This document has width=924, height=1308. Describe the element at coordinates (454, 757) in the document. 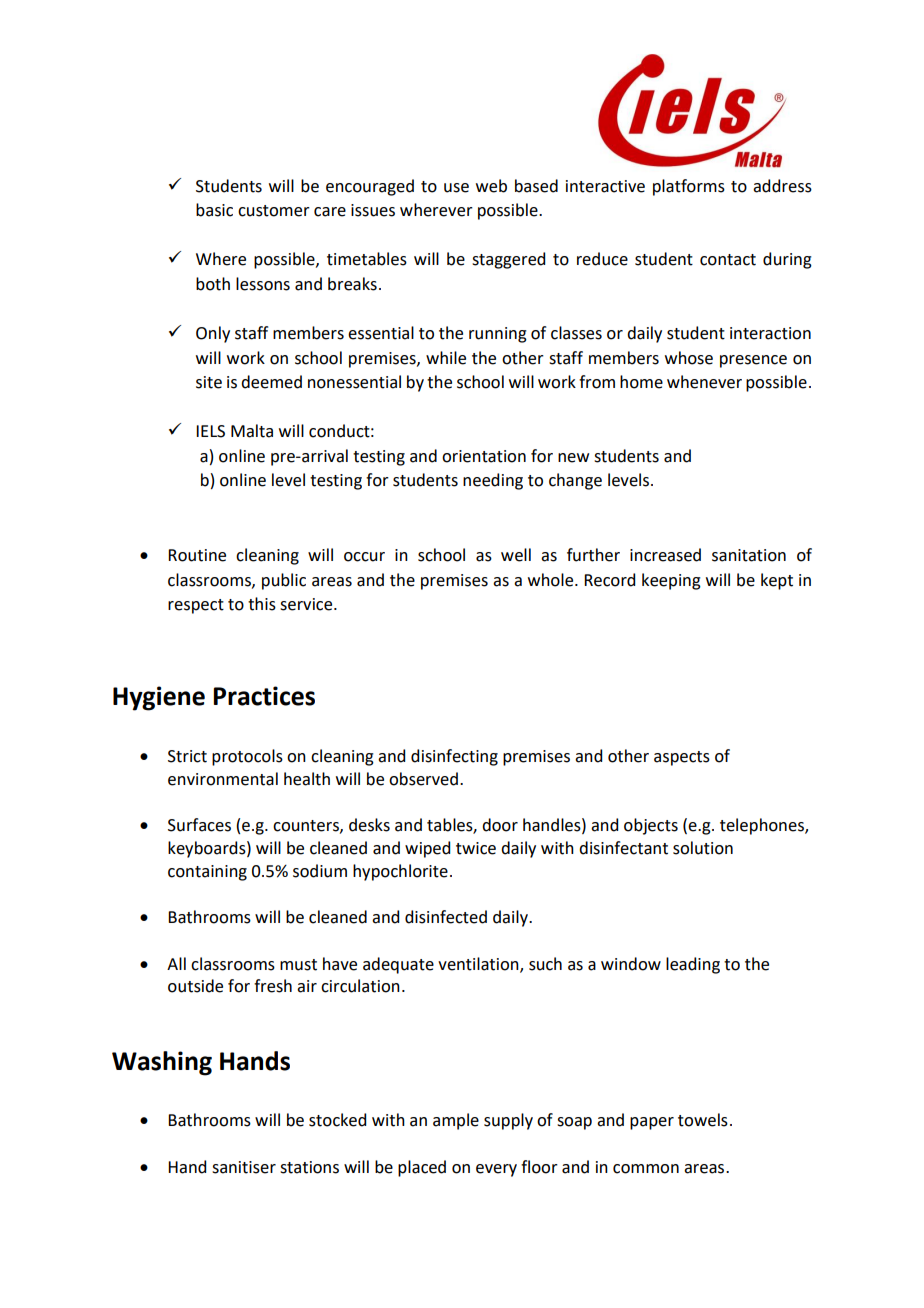

I see `disinfecting` at that location.
